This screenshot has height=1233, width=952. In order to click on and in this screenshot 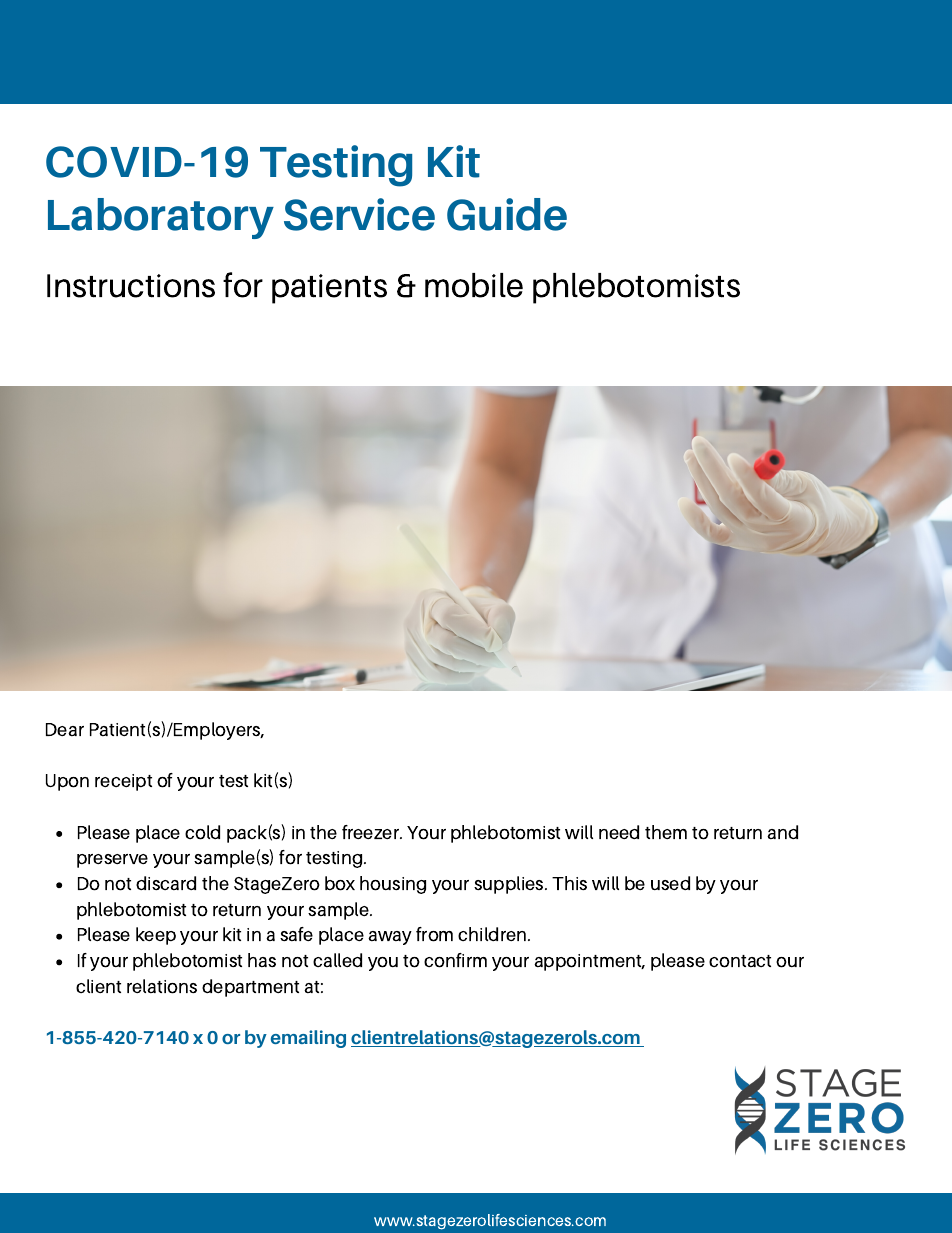, I will do `click(782, 832)`.
